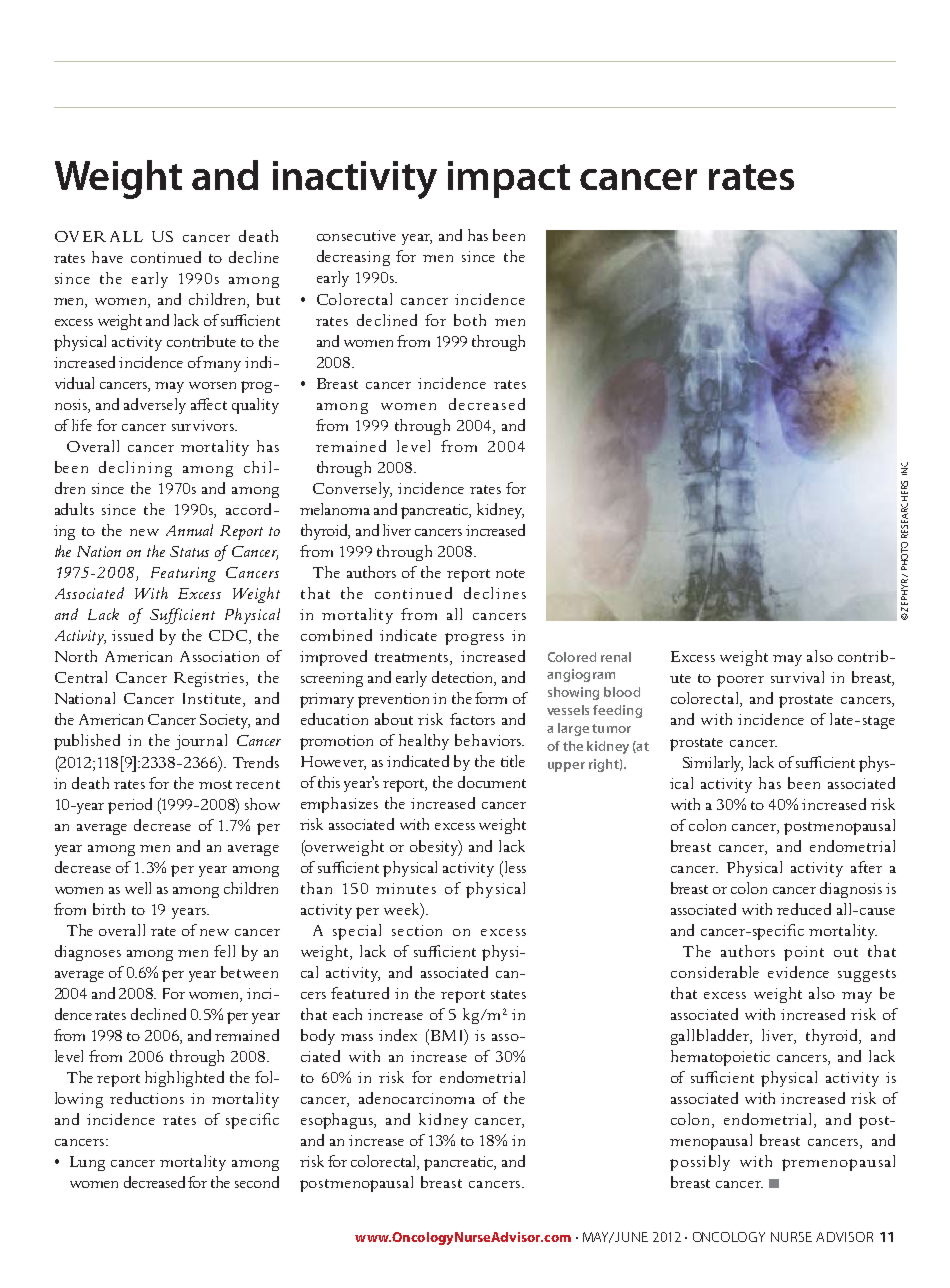 The width and height of the screenshot is (950, 1288). What do you see at coordinates (700, 1163) in the screenshot?
I see `possibly` at bounding box center [700, 1163].
